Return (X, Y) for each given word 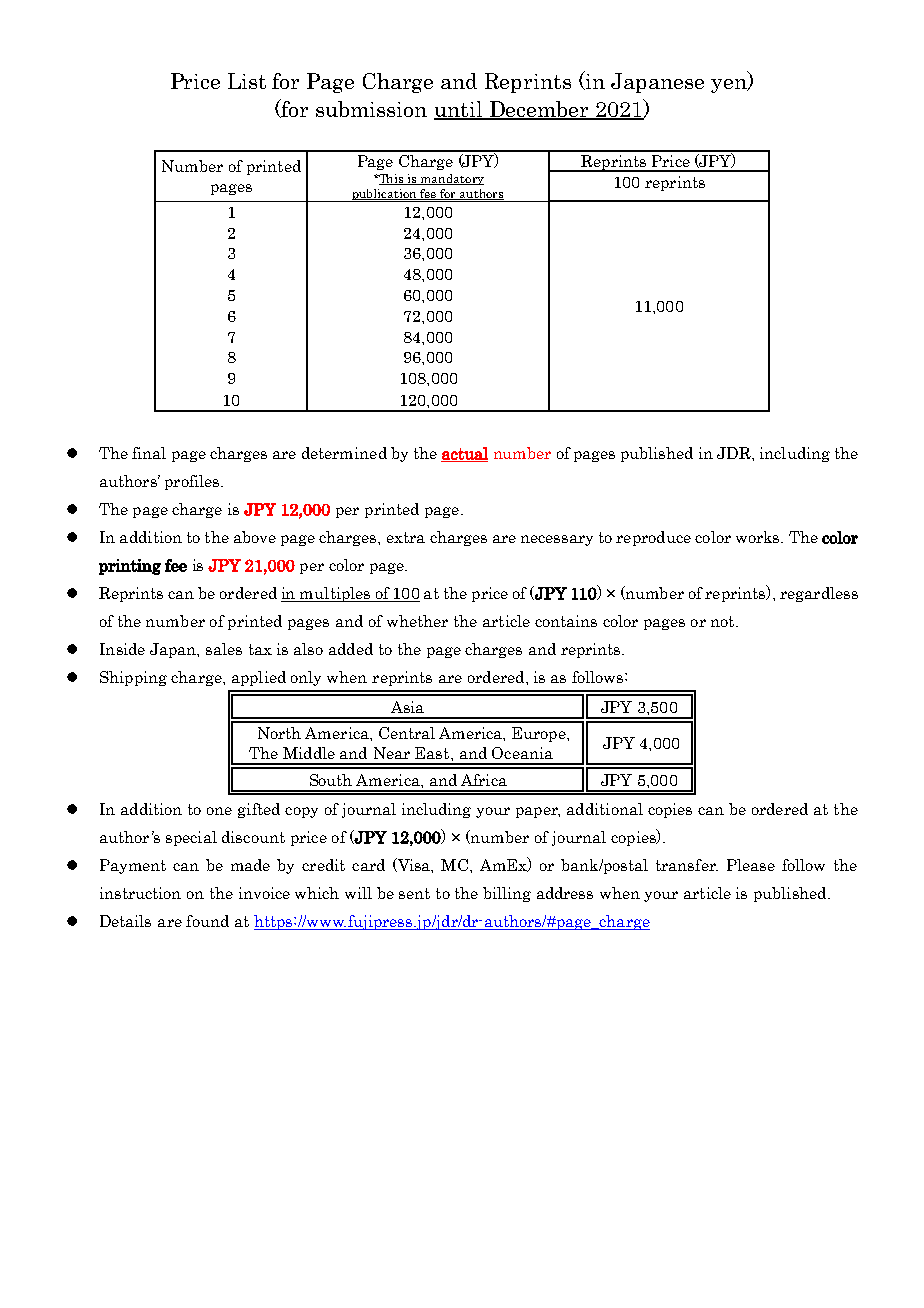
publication (384, 195)
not (724, 621)
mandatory (451, 179)
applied (259, 678)
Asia (407, 707)
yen (730, 86)
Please (751, 865)
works (759, 537)
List (247, 81)
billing (507, 894)
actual (464, 454)
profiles (193, 482)
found (207, 921)
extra (406, 537)
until (459, 110)
